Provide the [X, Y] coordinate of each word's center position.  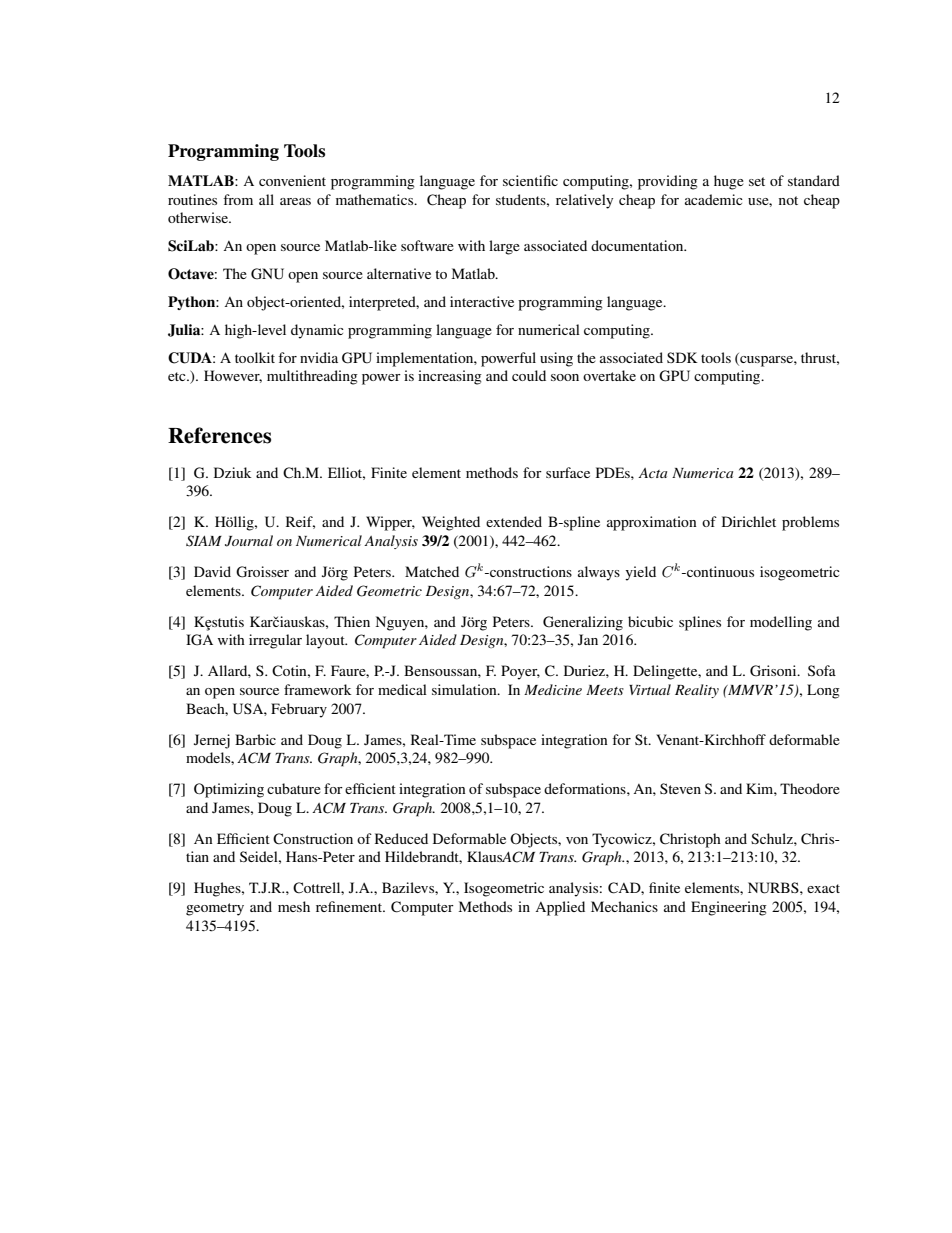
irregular [275, 641]
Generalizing [583, 623]
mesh [294, 906]
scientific [530, 180]
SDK [682, 357]
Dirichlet [749, 521]
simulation [465, 689]
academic [714, 199]
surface [568, 472]
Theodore [810, 788]
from [238, 199]
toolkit [255, 357]
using [556, 359]
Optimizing [229, 790]
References [219, 435]
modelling [781, 623]
